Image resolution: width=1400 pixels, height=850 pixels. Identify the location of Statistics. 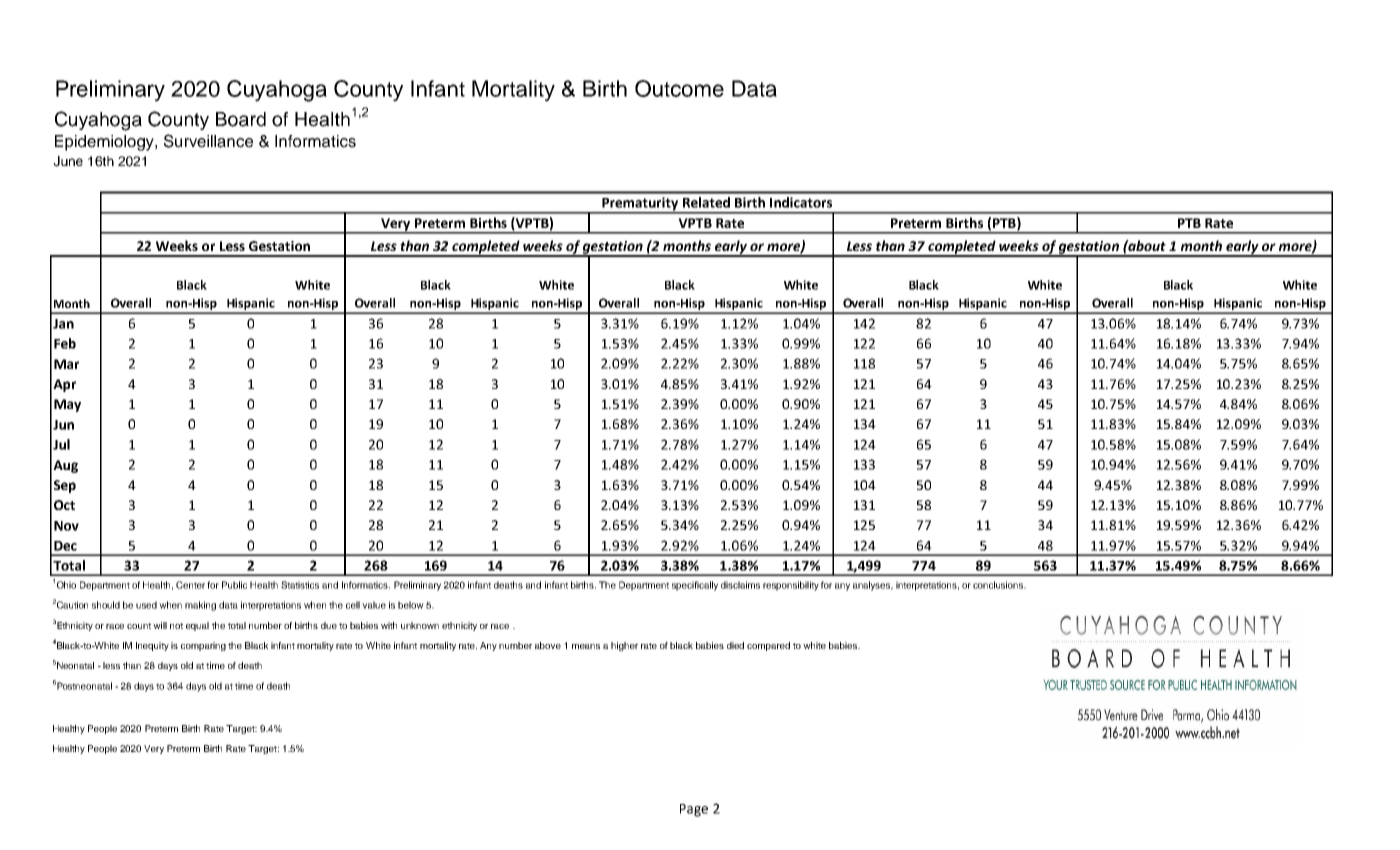
(300, 585).
